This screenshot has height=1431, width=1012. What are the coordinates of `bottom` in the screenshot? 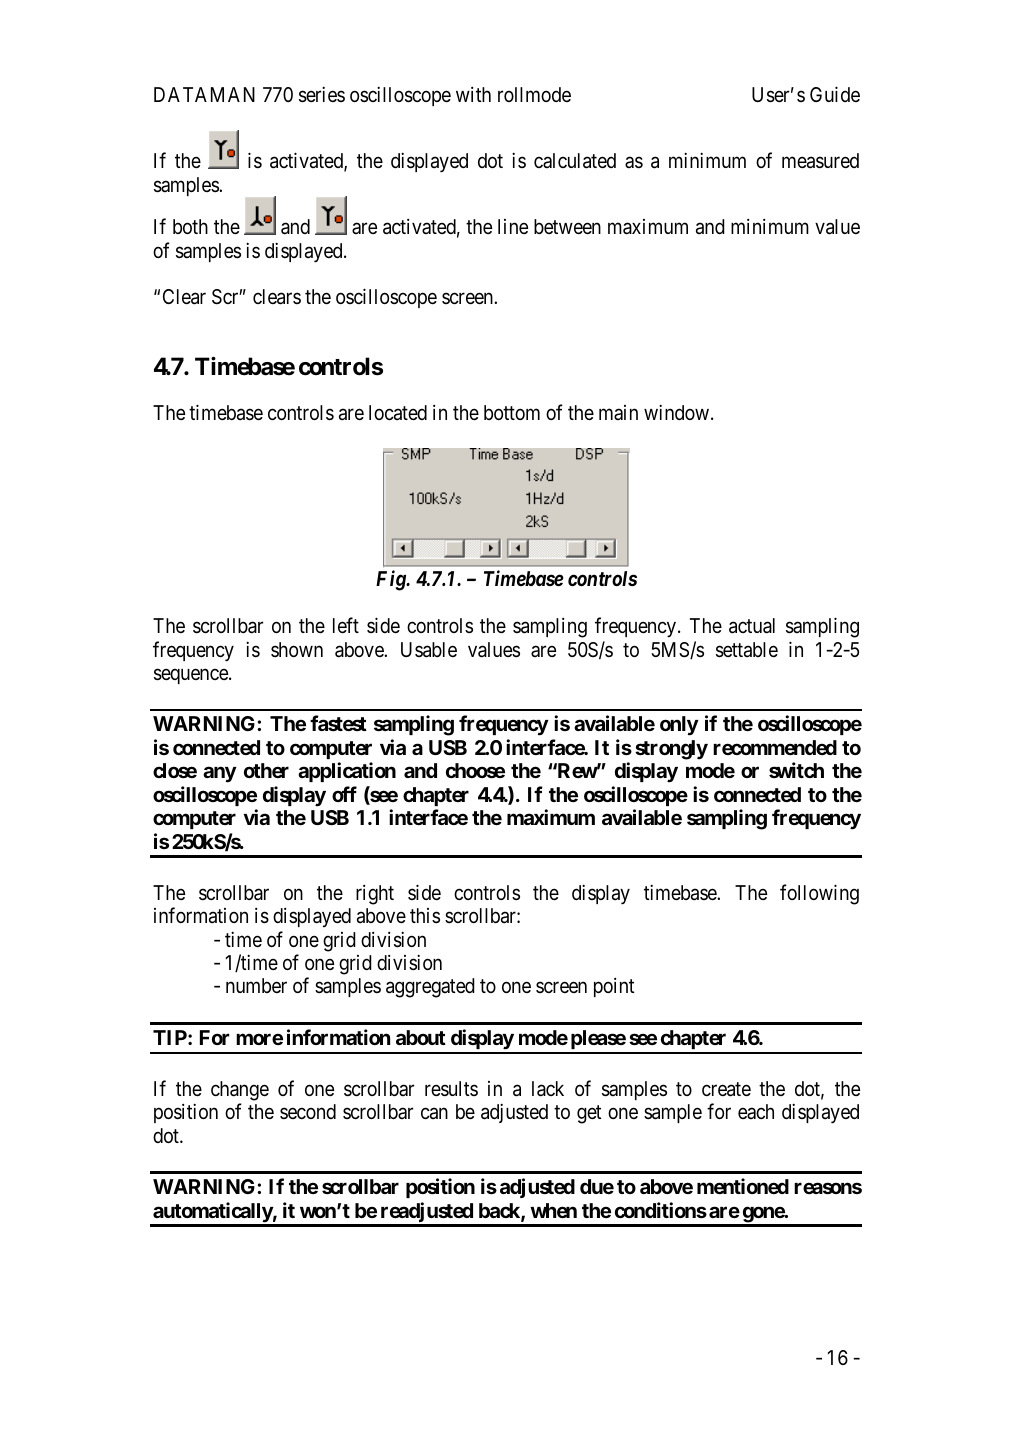 It's located at (512, 412).
